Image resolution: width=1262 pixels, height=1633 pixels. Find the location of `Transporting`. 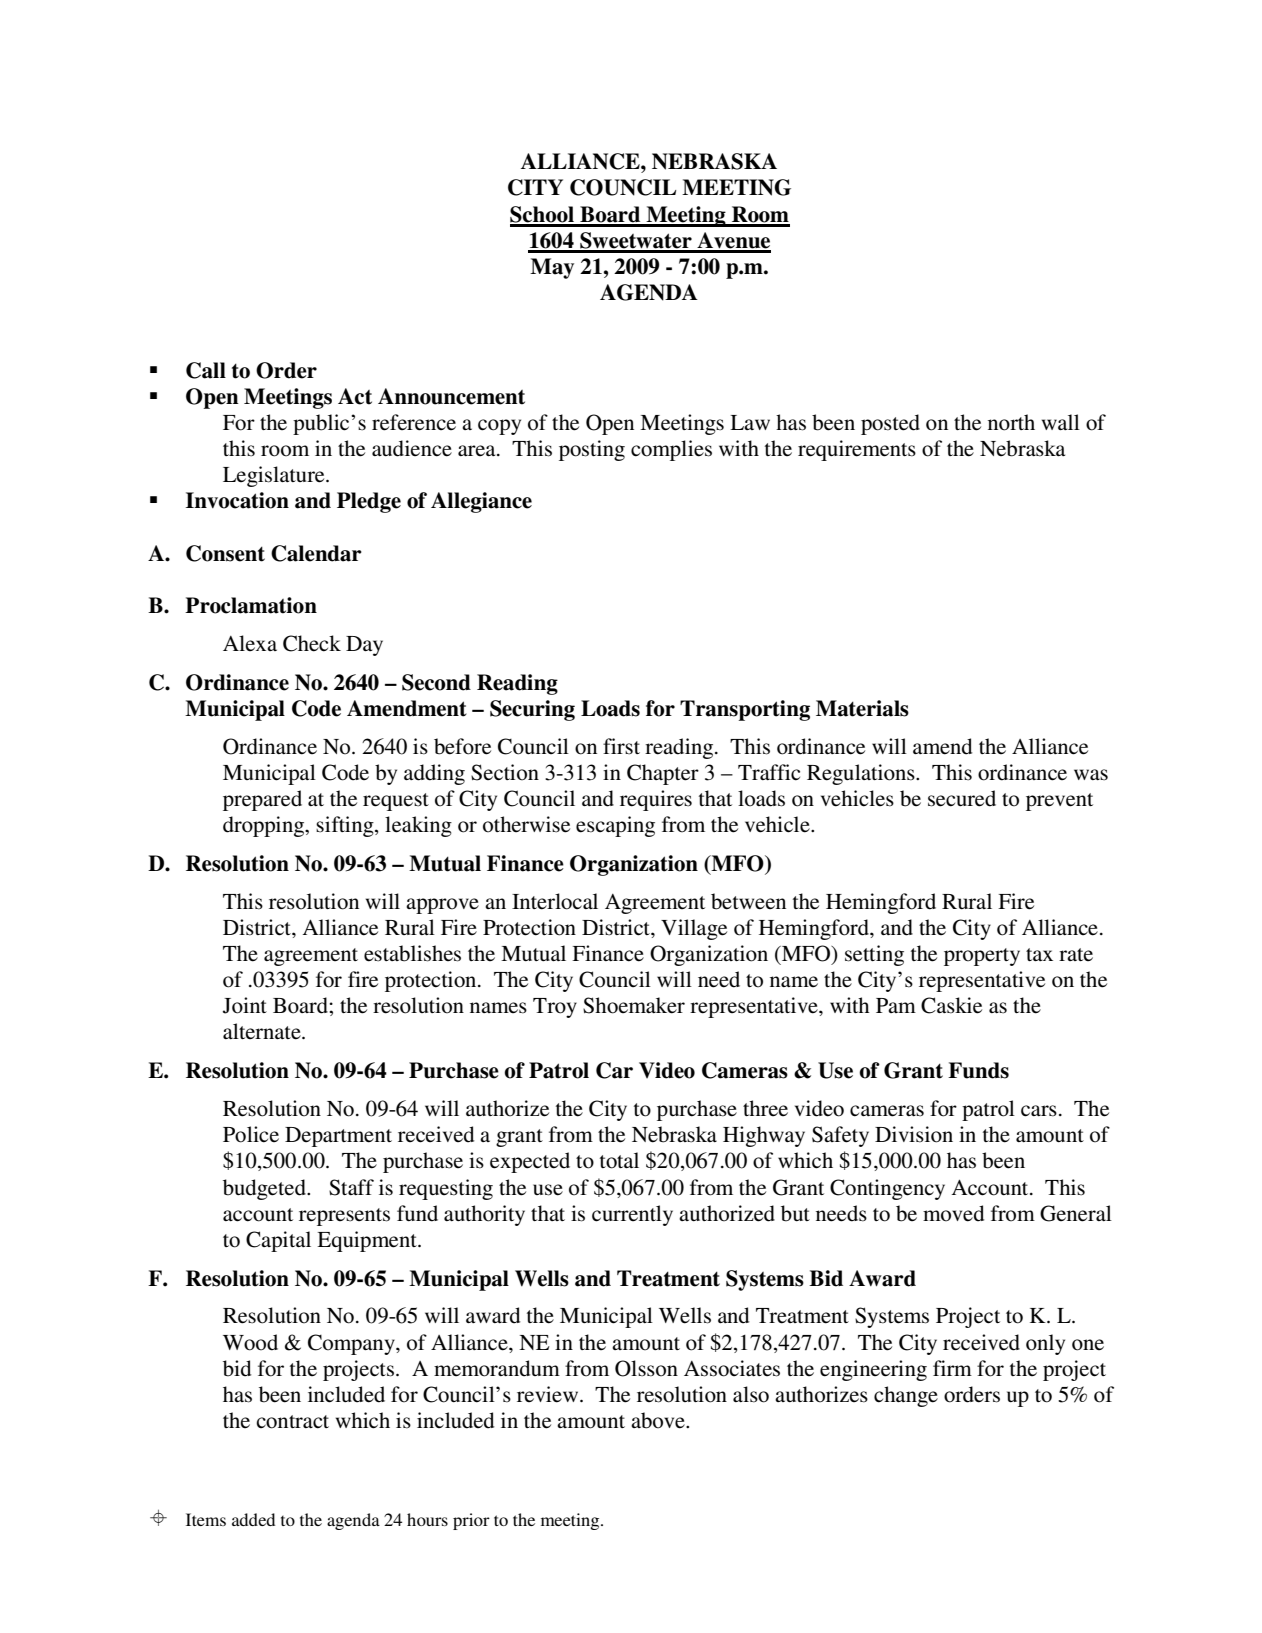

Transporting is located at coordinates (745, 710).
